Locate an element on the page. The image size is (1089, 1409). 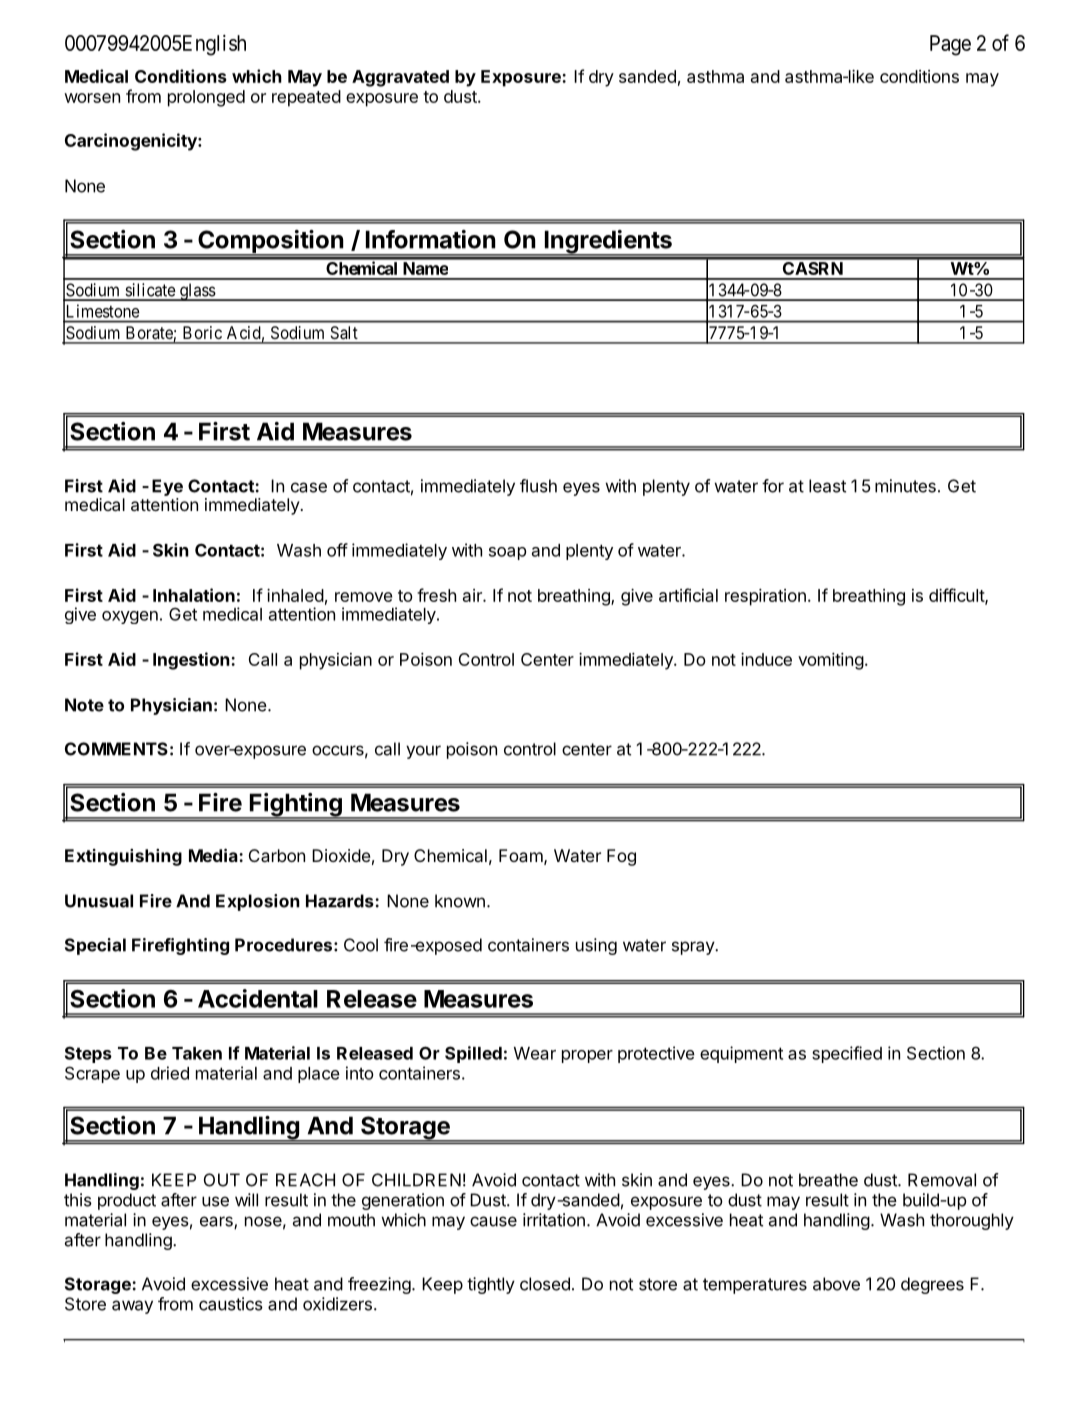
least is located at coordinates (827, 486).
